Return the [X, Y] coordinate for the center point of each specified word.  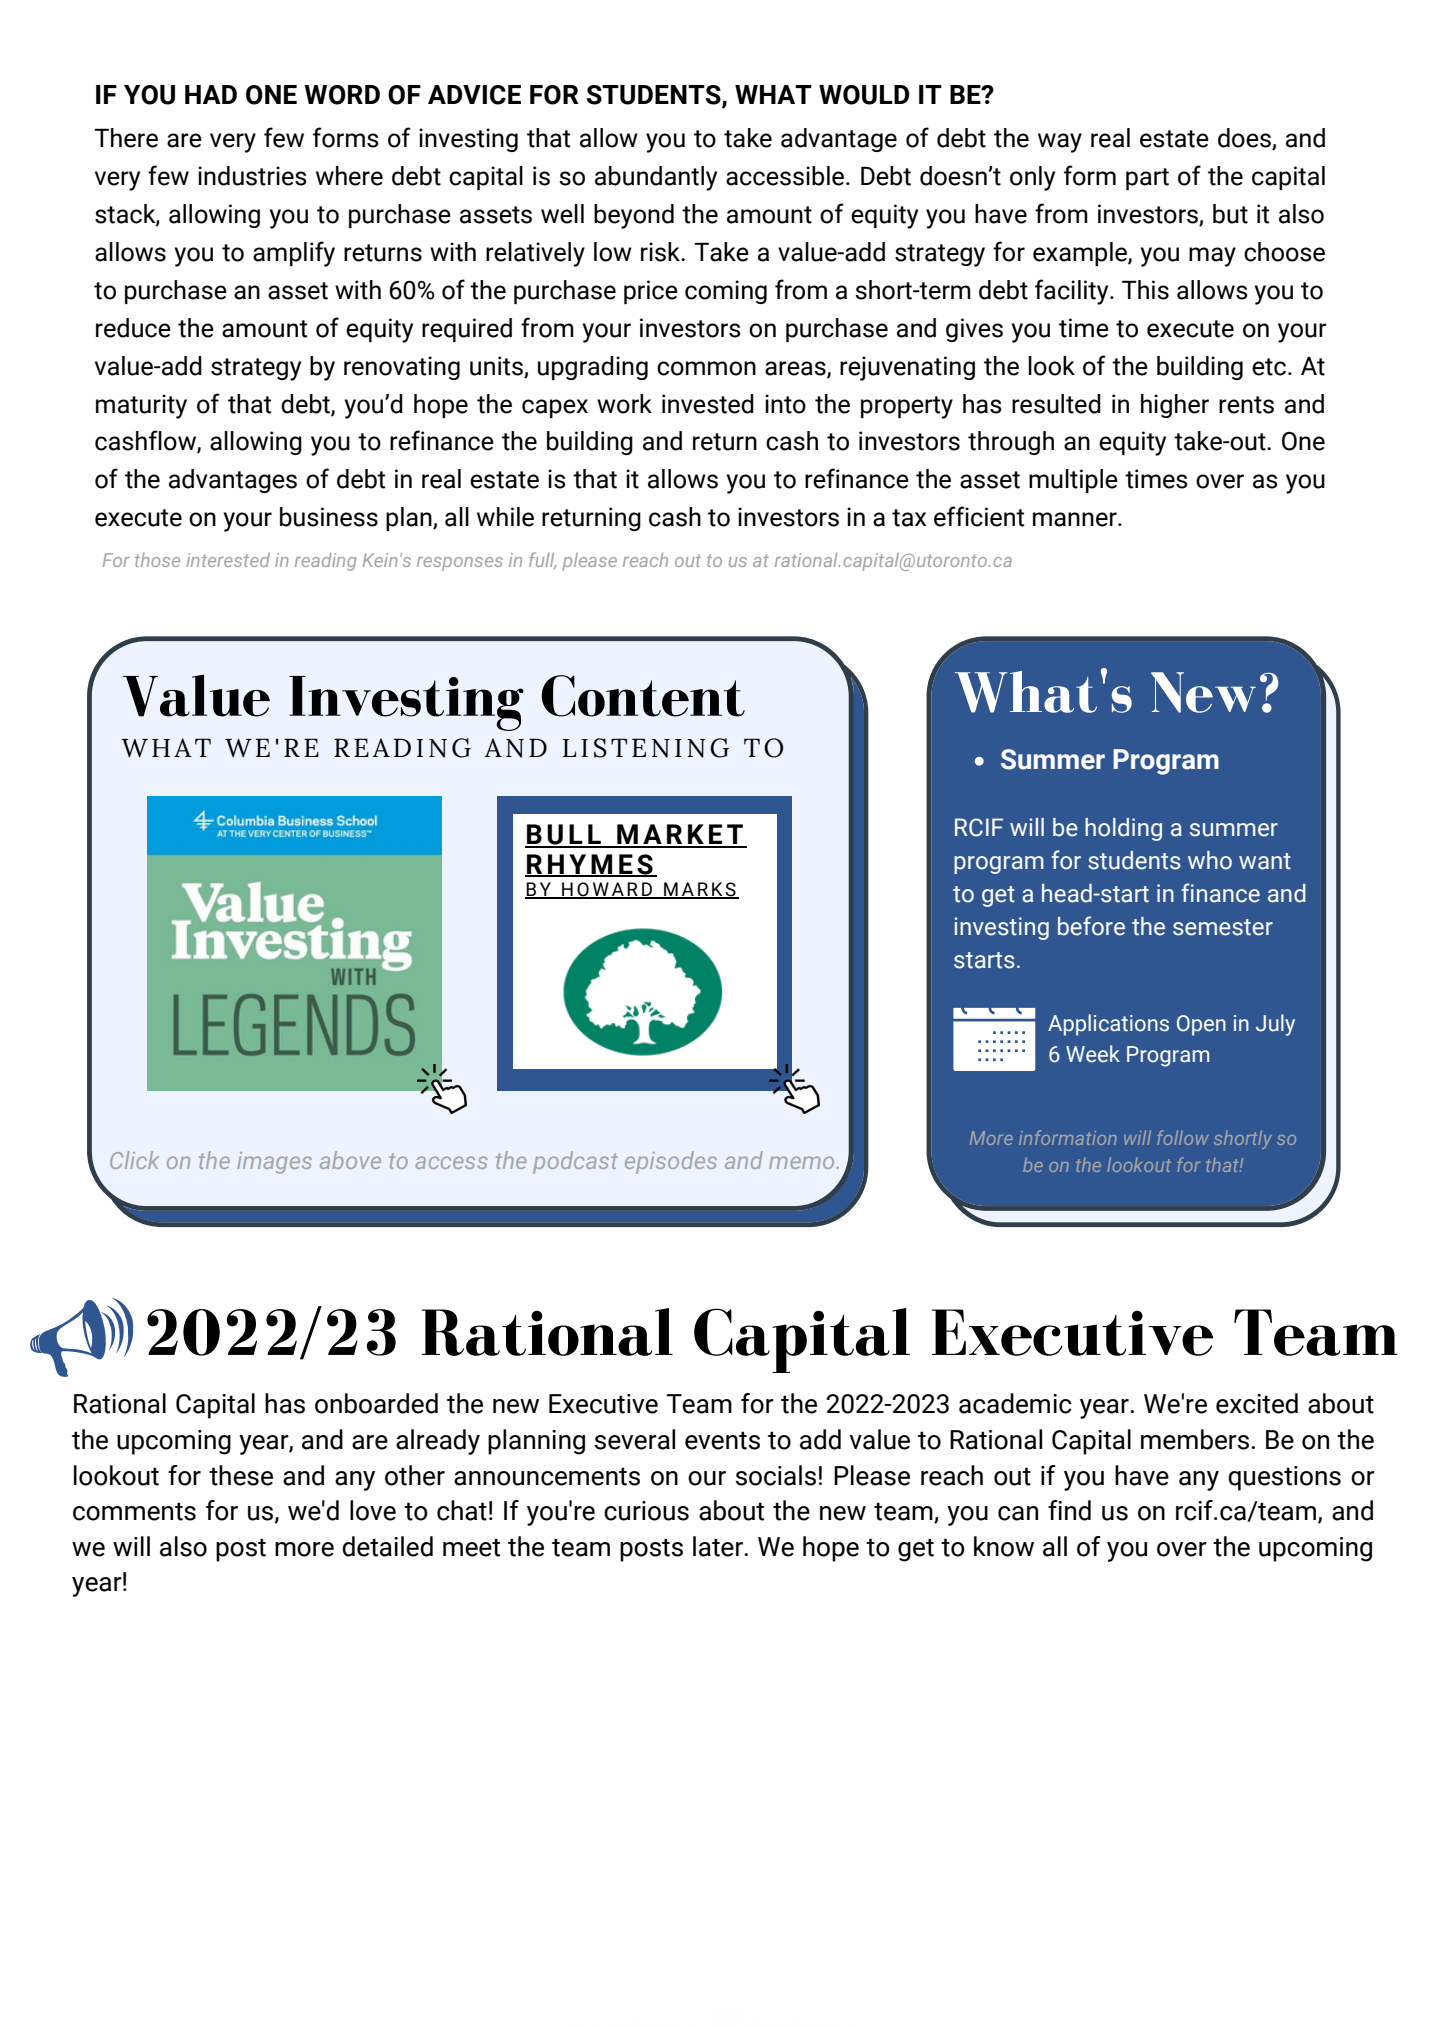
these [241, 1475]
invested [708, 404]
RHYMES [590, 865]
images [274, 1163]
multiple [1073, 481]
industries [252, 176]
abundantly [656, 178]
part [1147, 179]
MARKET [680, 835]
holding [1123, 829]
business [329, 517]
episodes [671, 1162]
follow [1182, 1137]
